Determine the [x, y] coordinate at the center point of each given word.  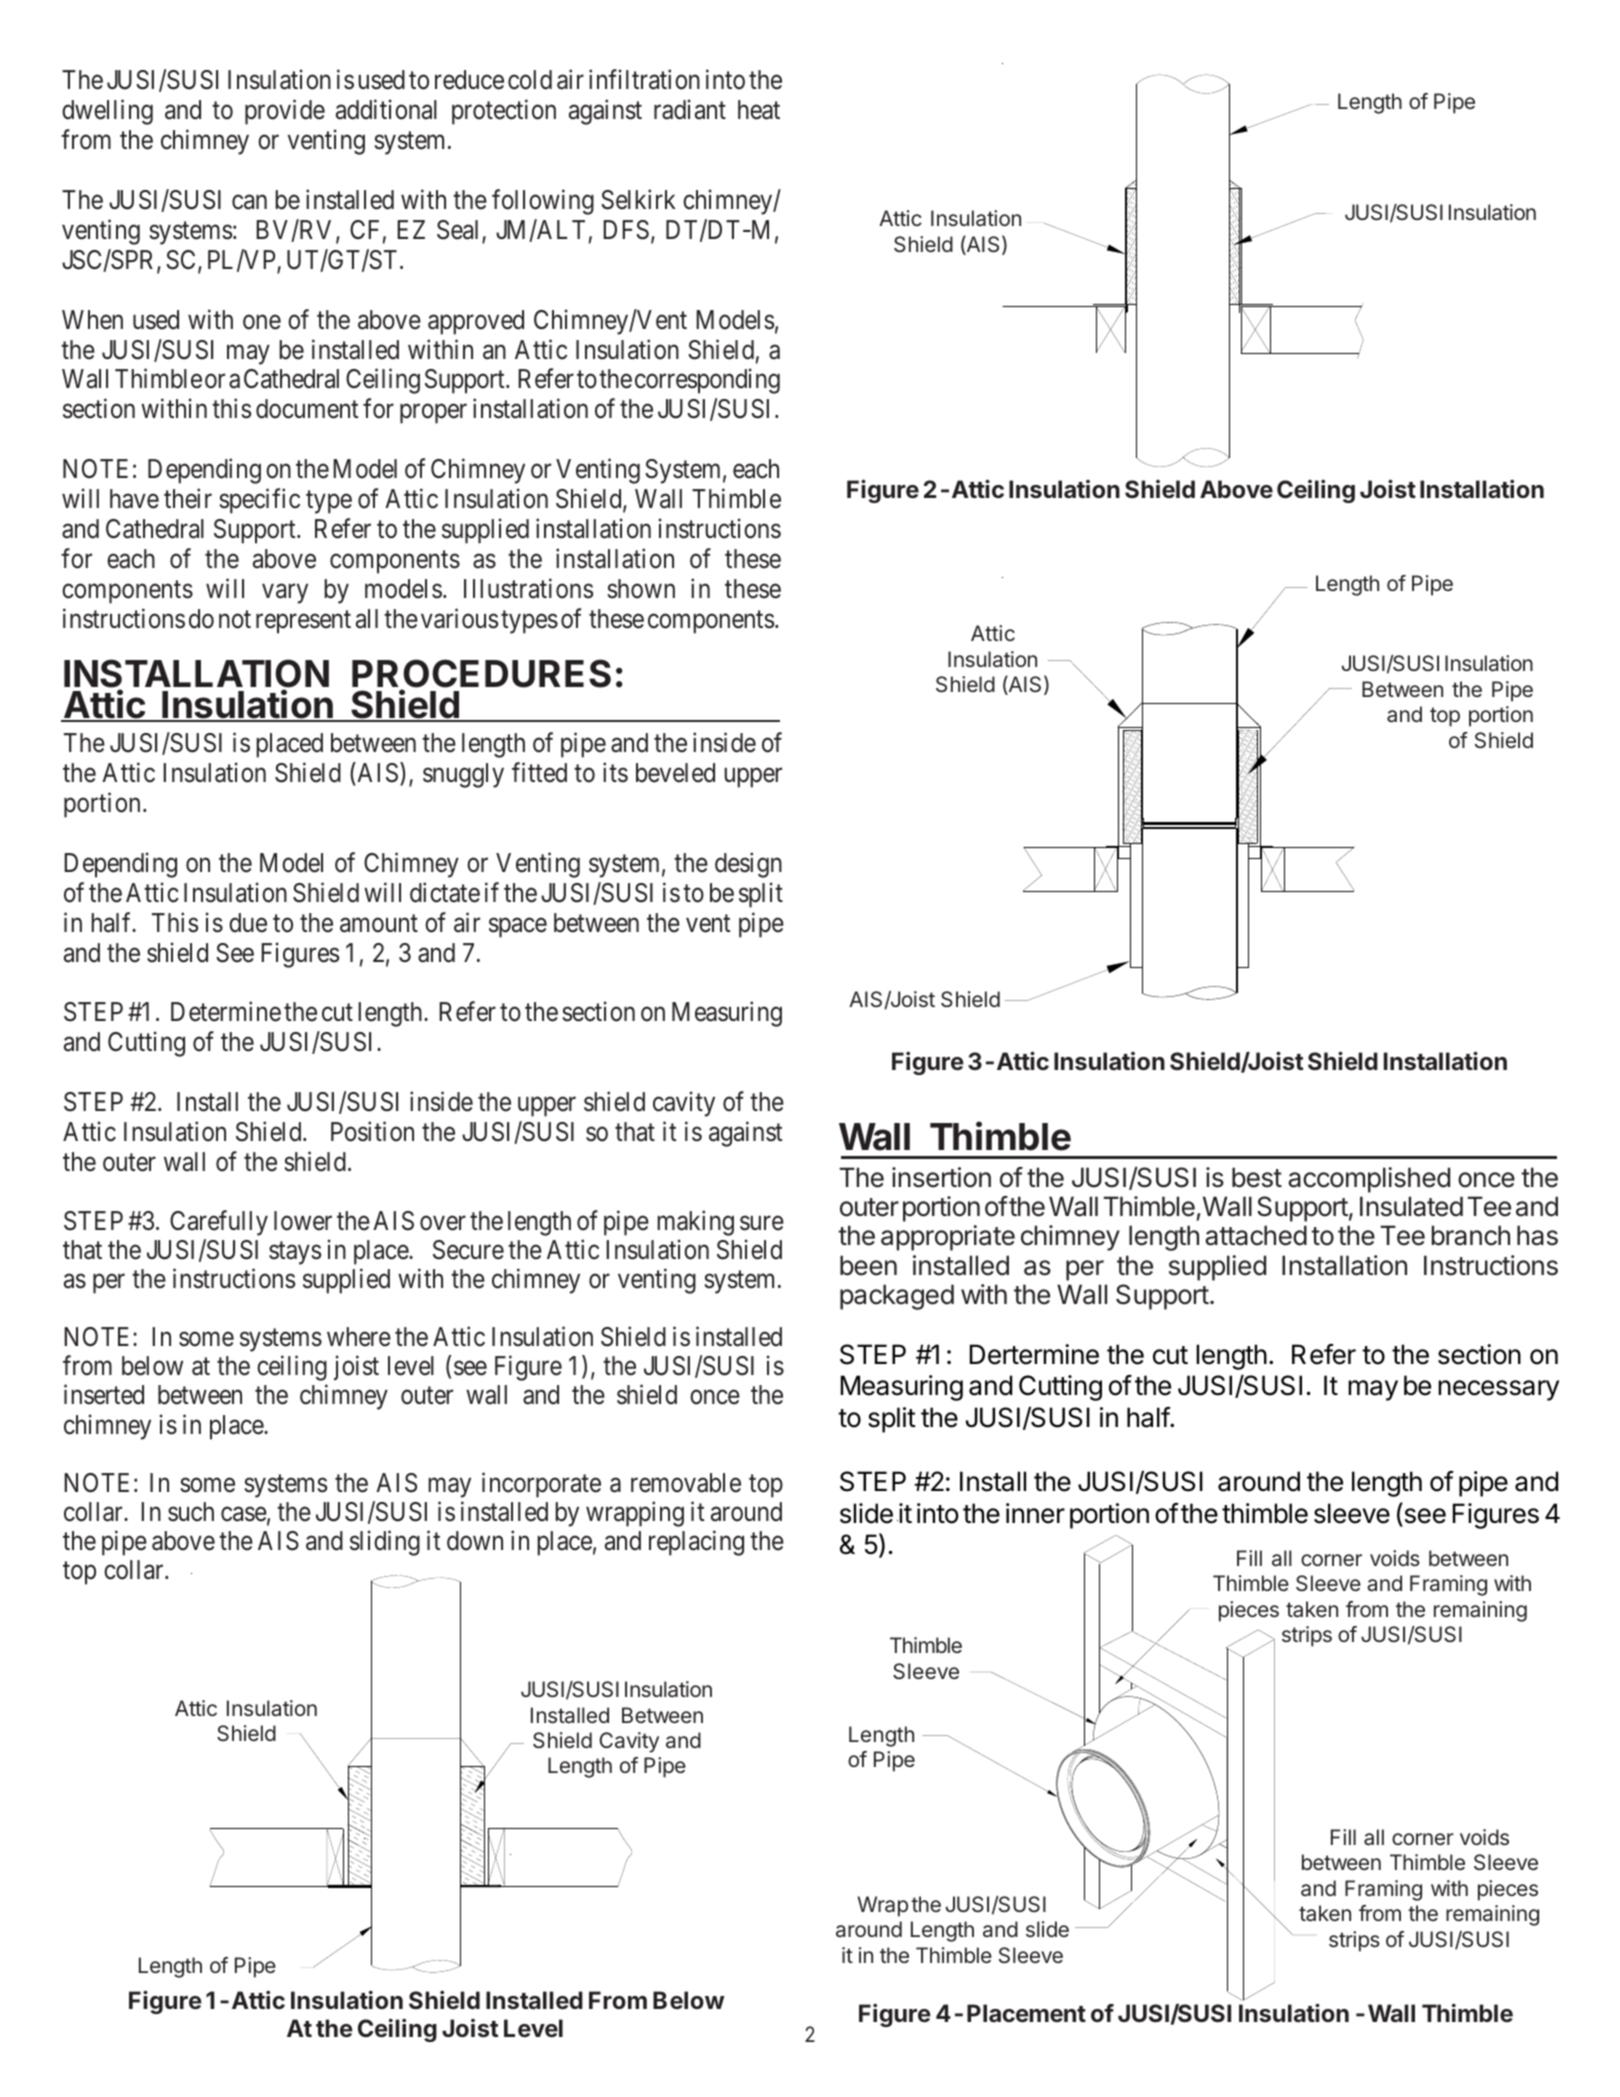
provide [285, 112]
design [748, 865]
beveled [675, 773]
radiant [690, 109]
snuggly [463, 775]
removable [686, 1483]
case [244, 1514]
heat [759, 110]
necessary [1498, 1390]
